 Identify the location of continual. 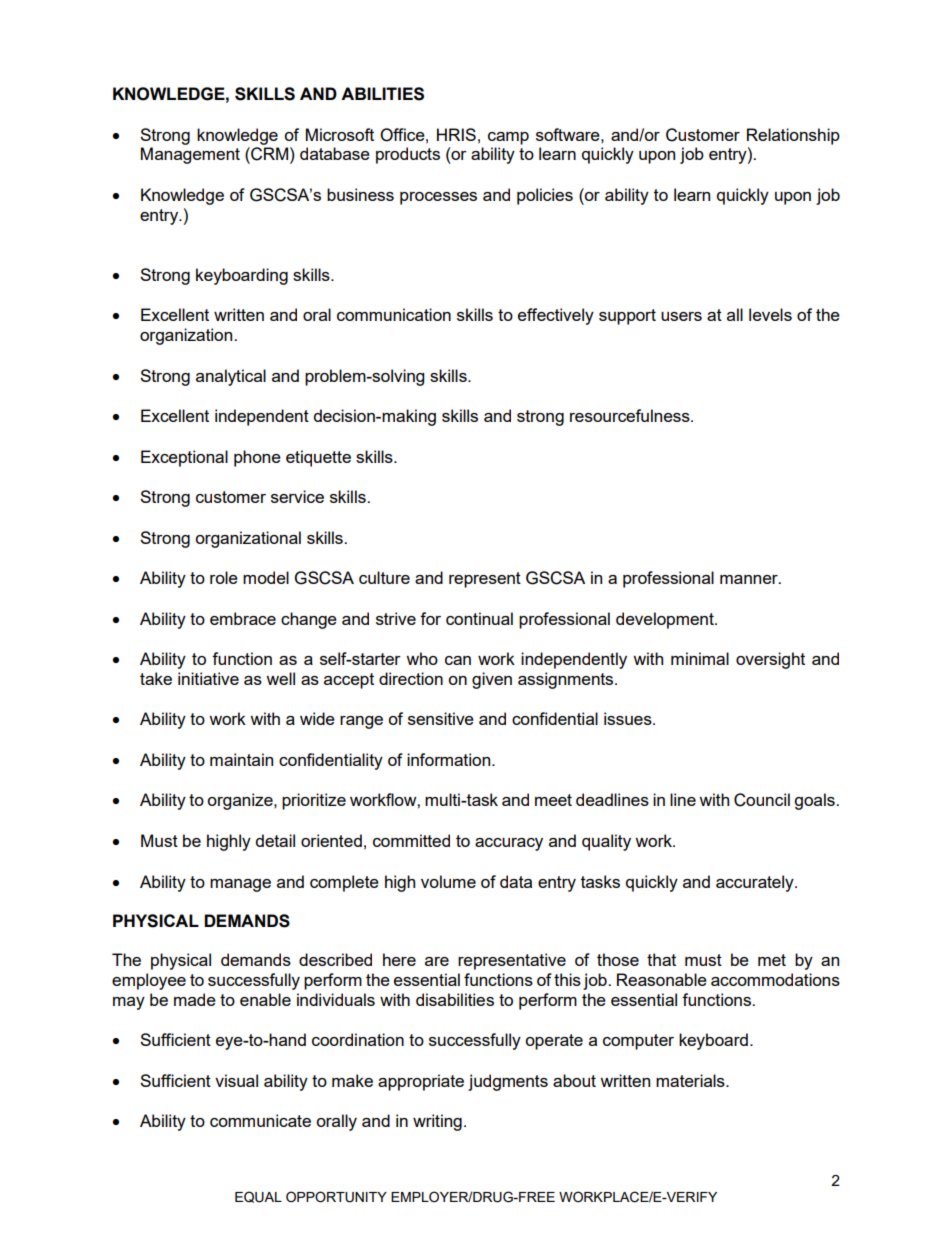
(479, 618).
